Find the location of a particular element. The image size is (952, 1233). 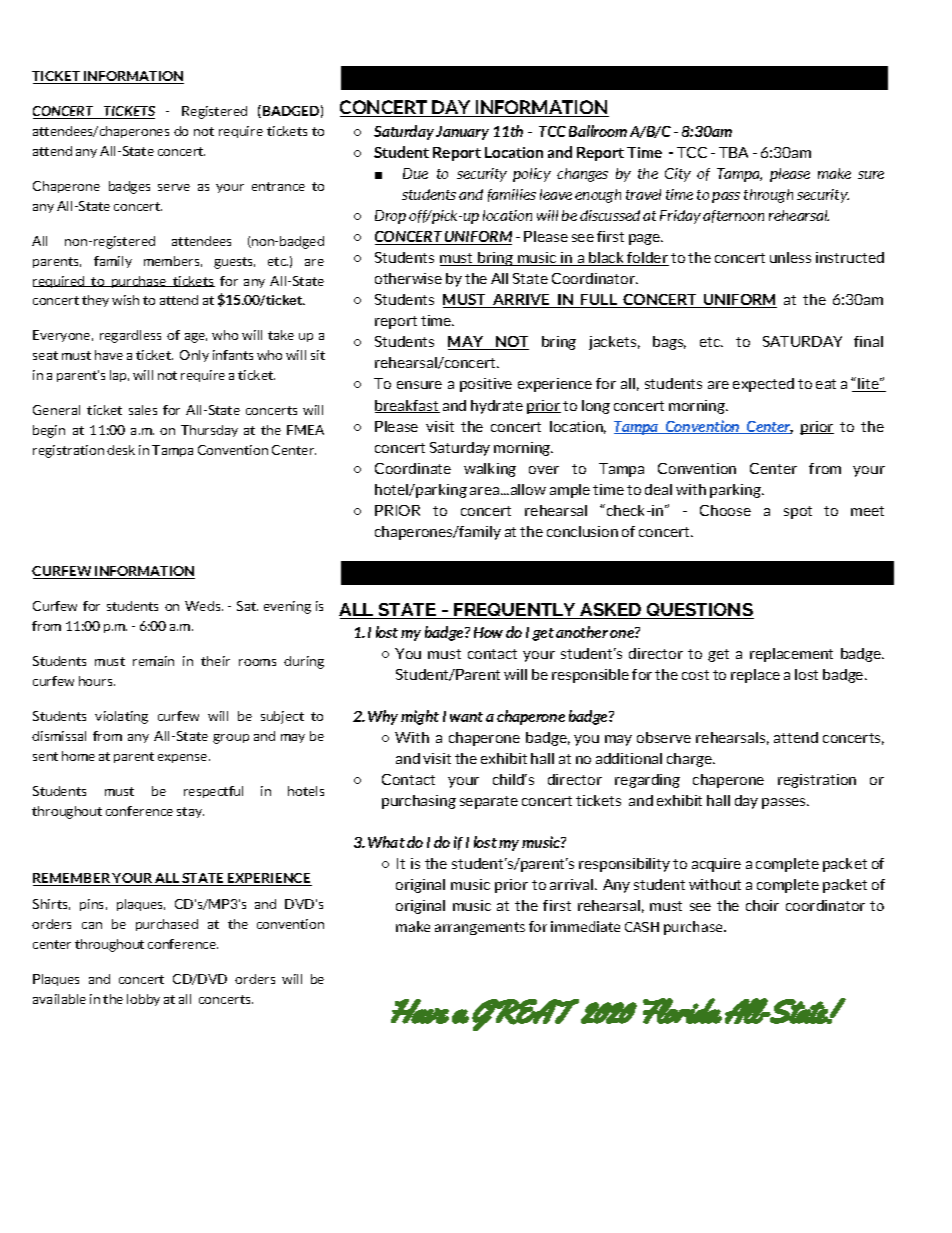

entrance is located at coordinates (278, 186).
